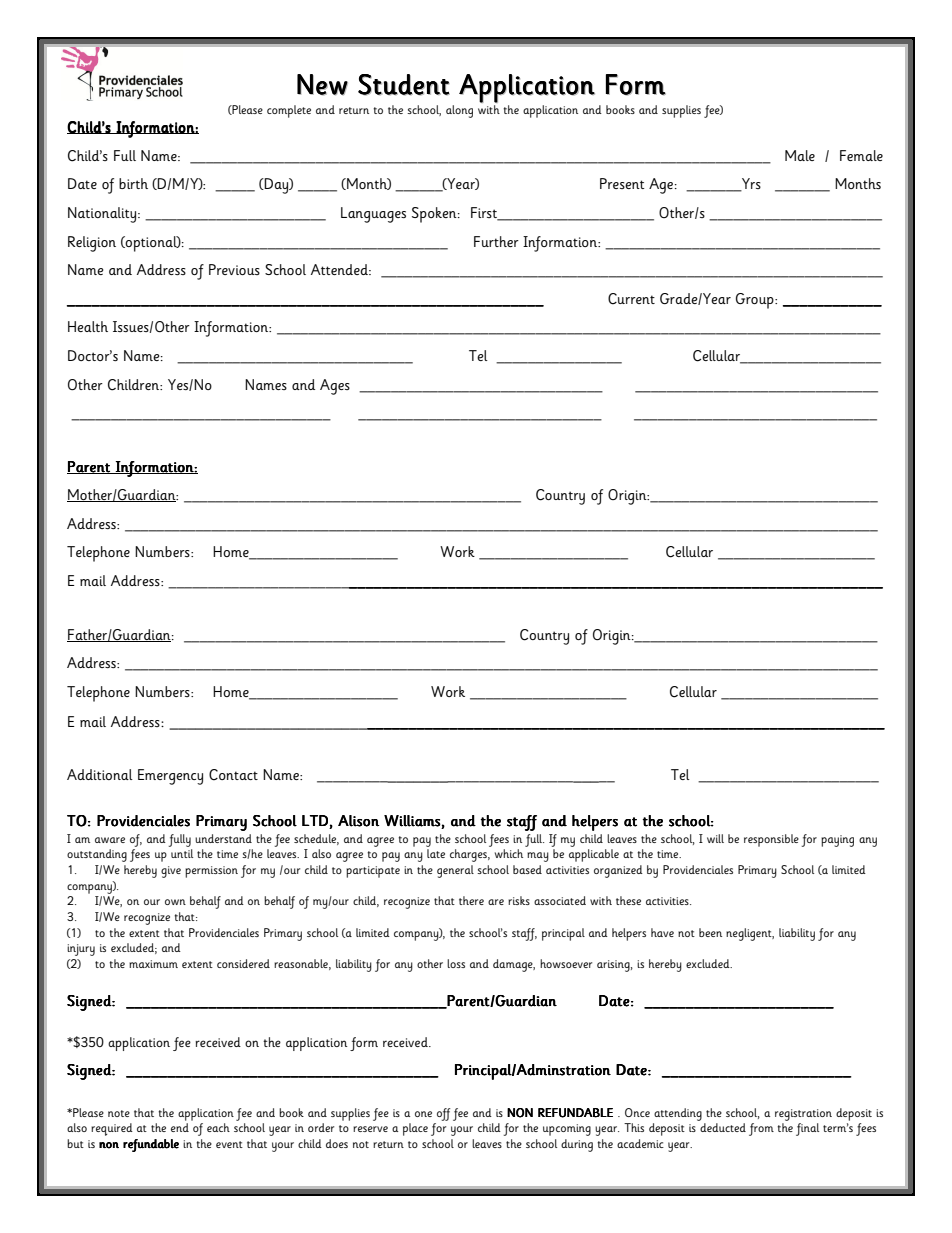  Describe the element at coordinates (133, 183) in the screenshot. I see `birth` at that location.
